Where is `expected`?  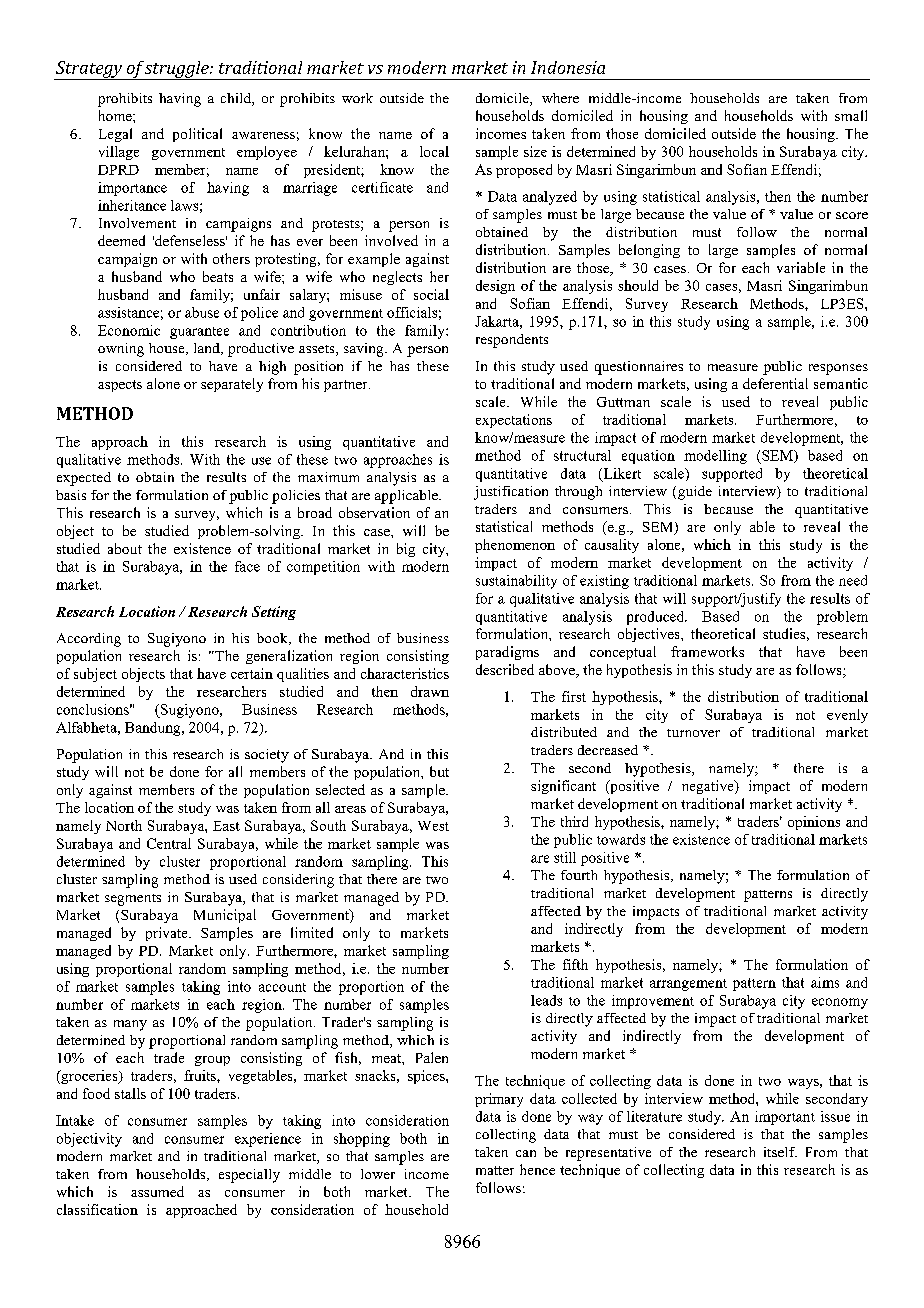
expected is located at coordinates (84, 479).
